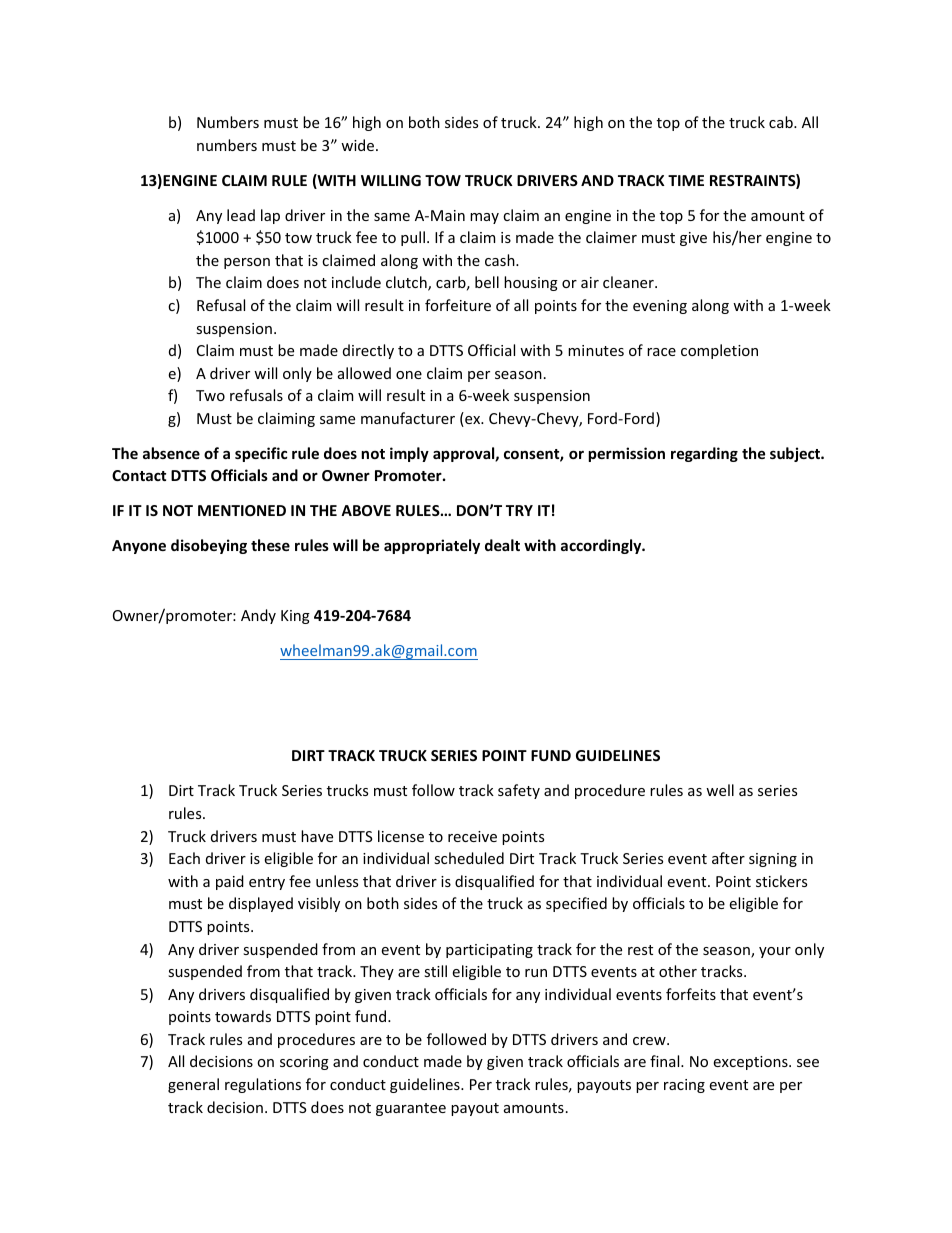 The width and height of the screenshot is (952, 1233). What do you see at coordinates (193, 1085) in the screenshot?
I see `general` at bounding box center [193, 1085].
